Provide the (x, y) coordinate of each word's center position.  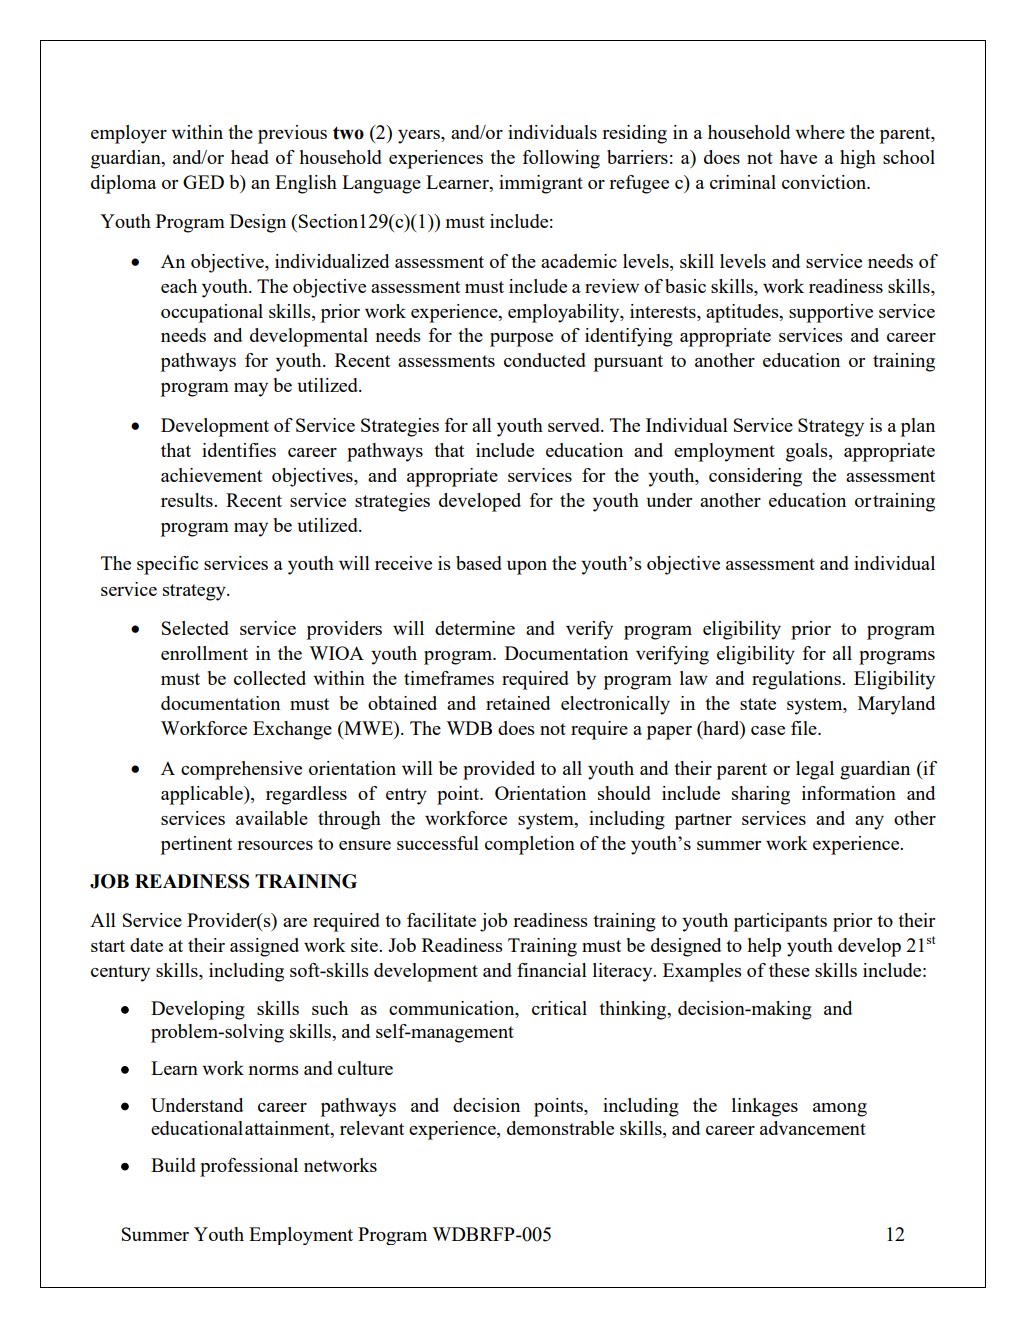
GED (203, 182)
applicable (203, 795)
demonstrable (560, 1128)
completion (530, 845)
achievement (211, 475)
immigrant (541, 184)
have (798, 157)
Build (173, 1165)
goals (808, 452)
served (575, 425)
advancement (813, 1128)
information (849, 793)
